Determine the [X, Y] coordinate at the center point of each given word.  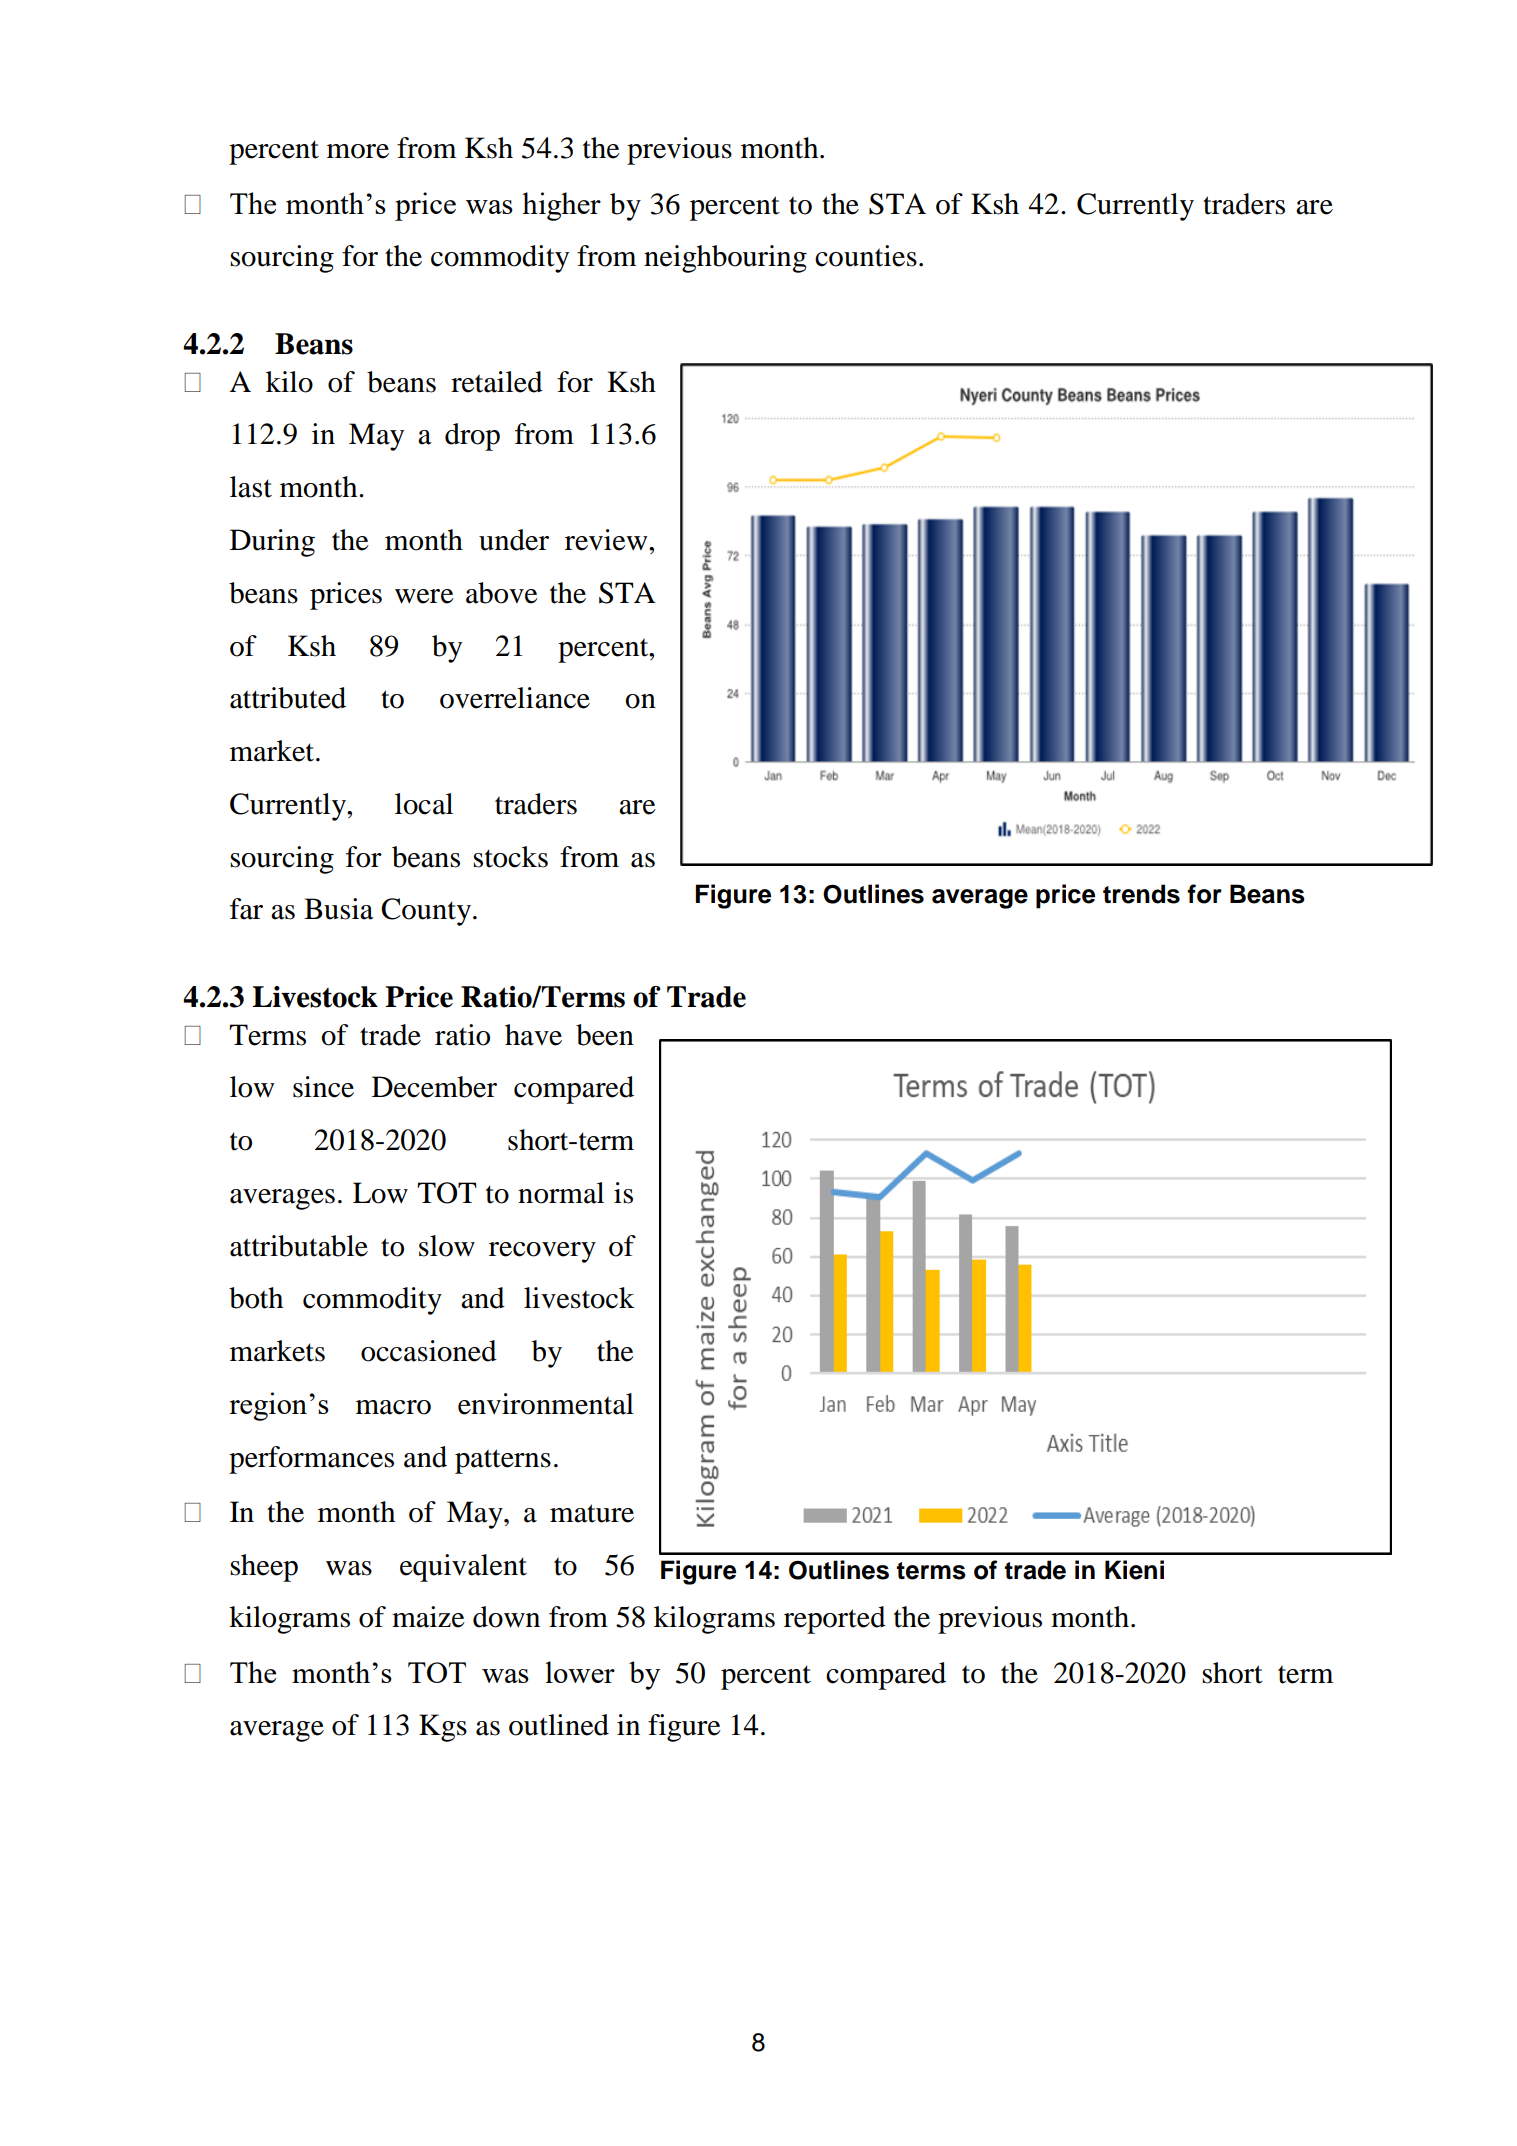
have [533, 1035]
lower [580, 1672]
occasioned [429, 1351]
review [607, 540]
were [424, 596]
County [427, 912]
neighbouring [725, 259]
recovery [542, 1252]
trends [1141, 894]
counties [866, 256]
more [358, 151]
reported [835, 1620]
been [605, 1035]
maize [428, 1617]
